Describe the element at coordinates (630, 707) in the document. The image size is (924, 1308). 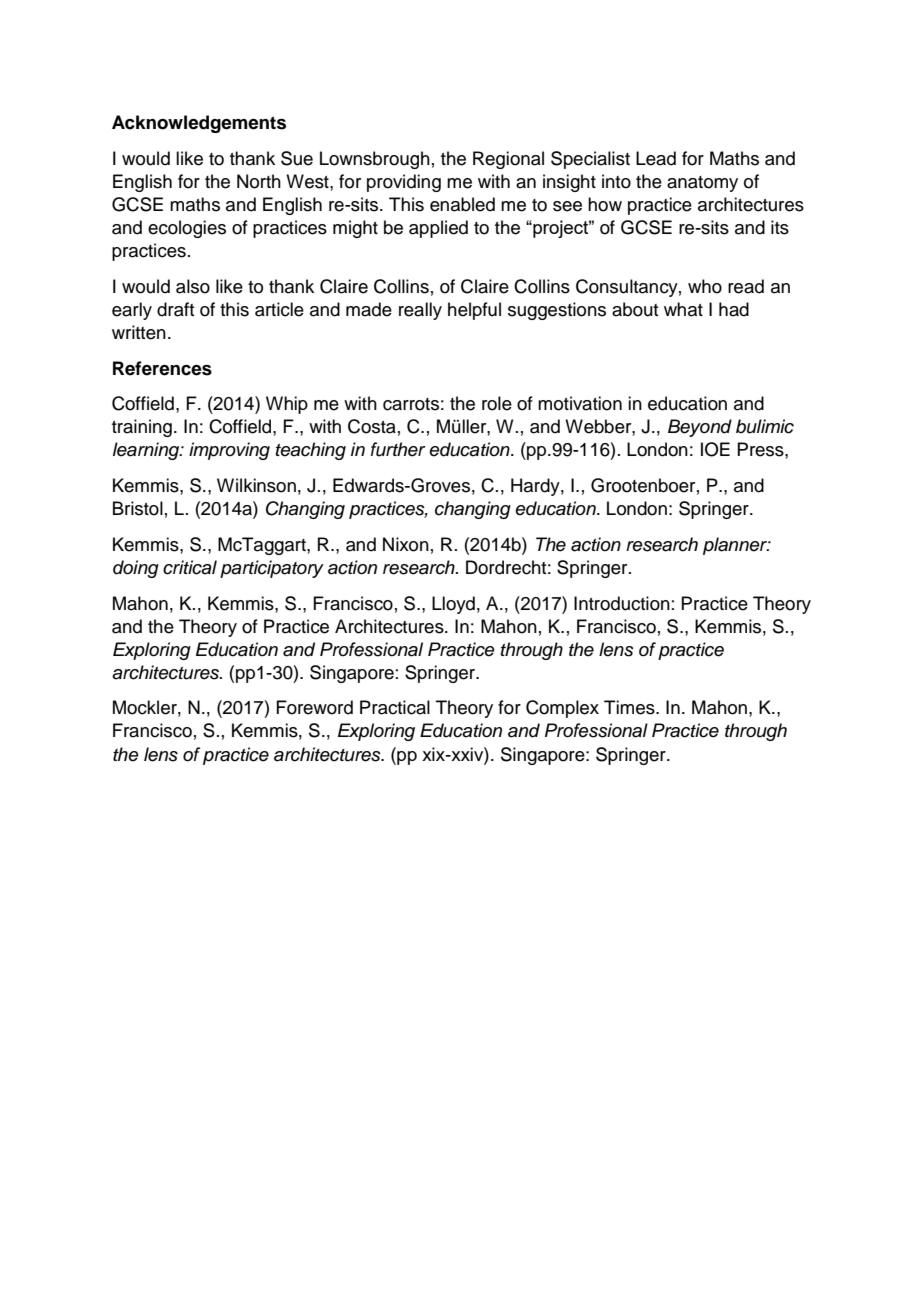
I see `Times` at that location.
